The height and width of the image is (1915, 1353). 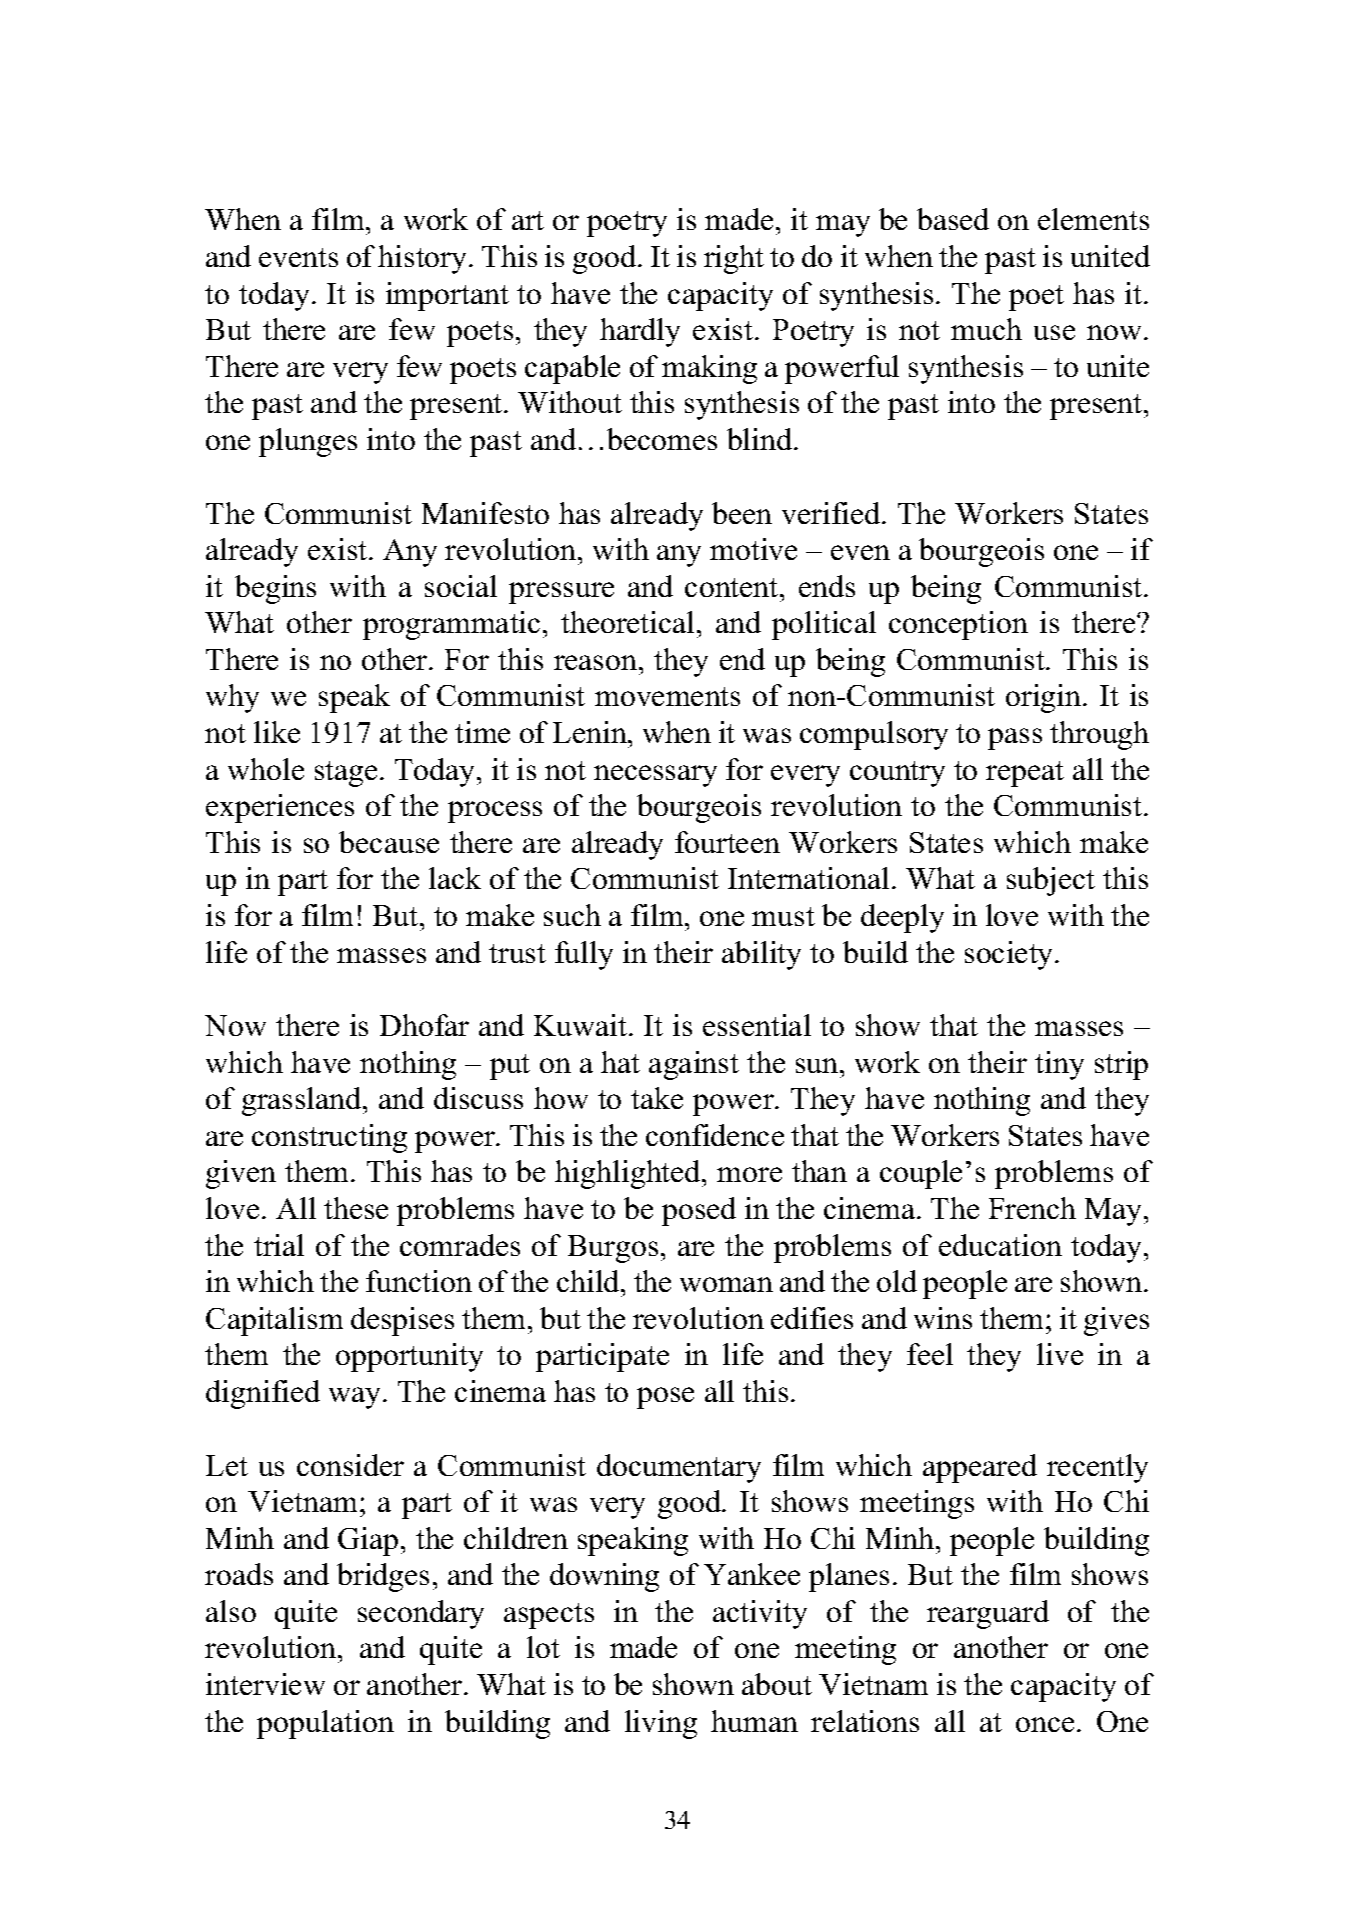 What do you see at coordinates (424, 1025) in the image?
I see `Dhofar` at bounding box center [424, 1025].
